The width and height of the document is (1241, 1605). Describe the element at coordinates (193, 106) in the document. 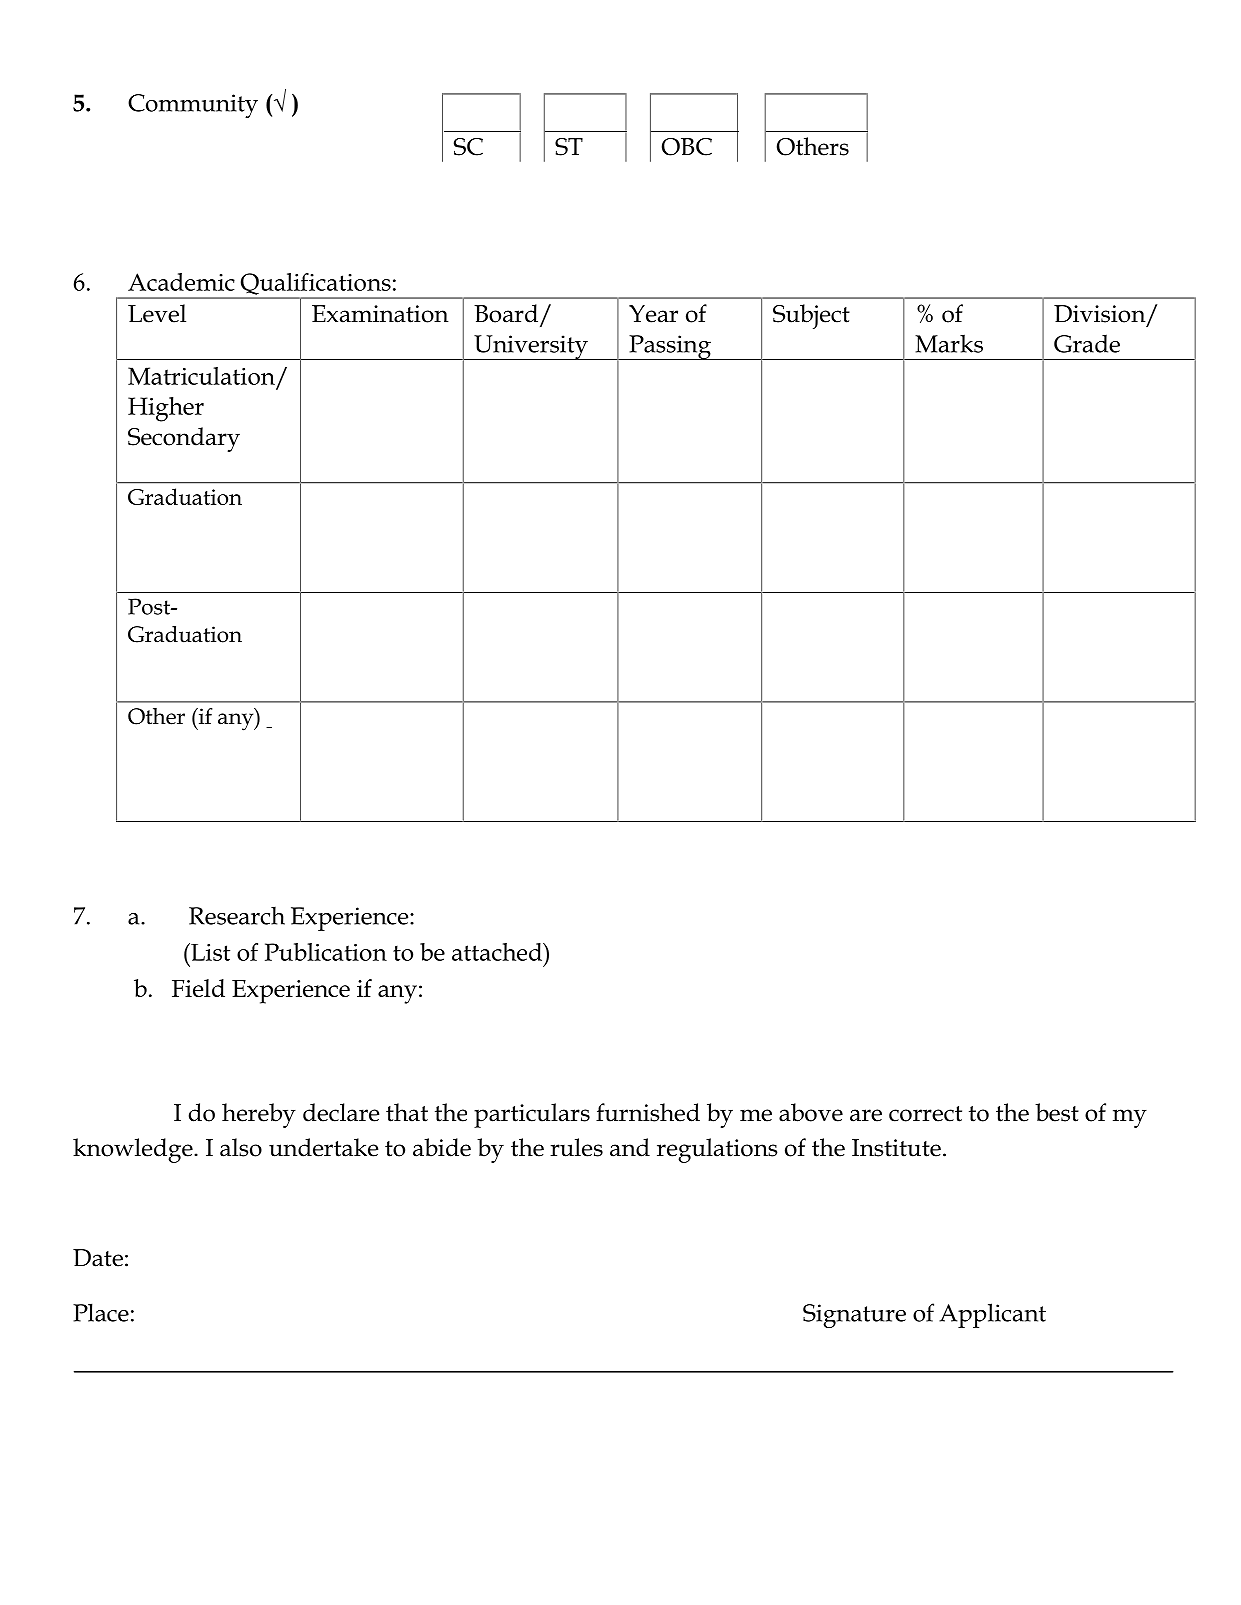

I see `Community` at that location.
